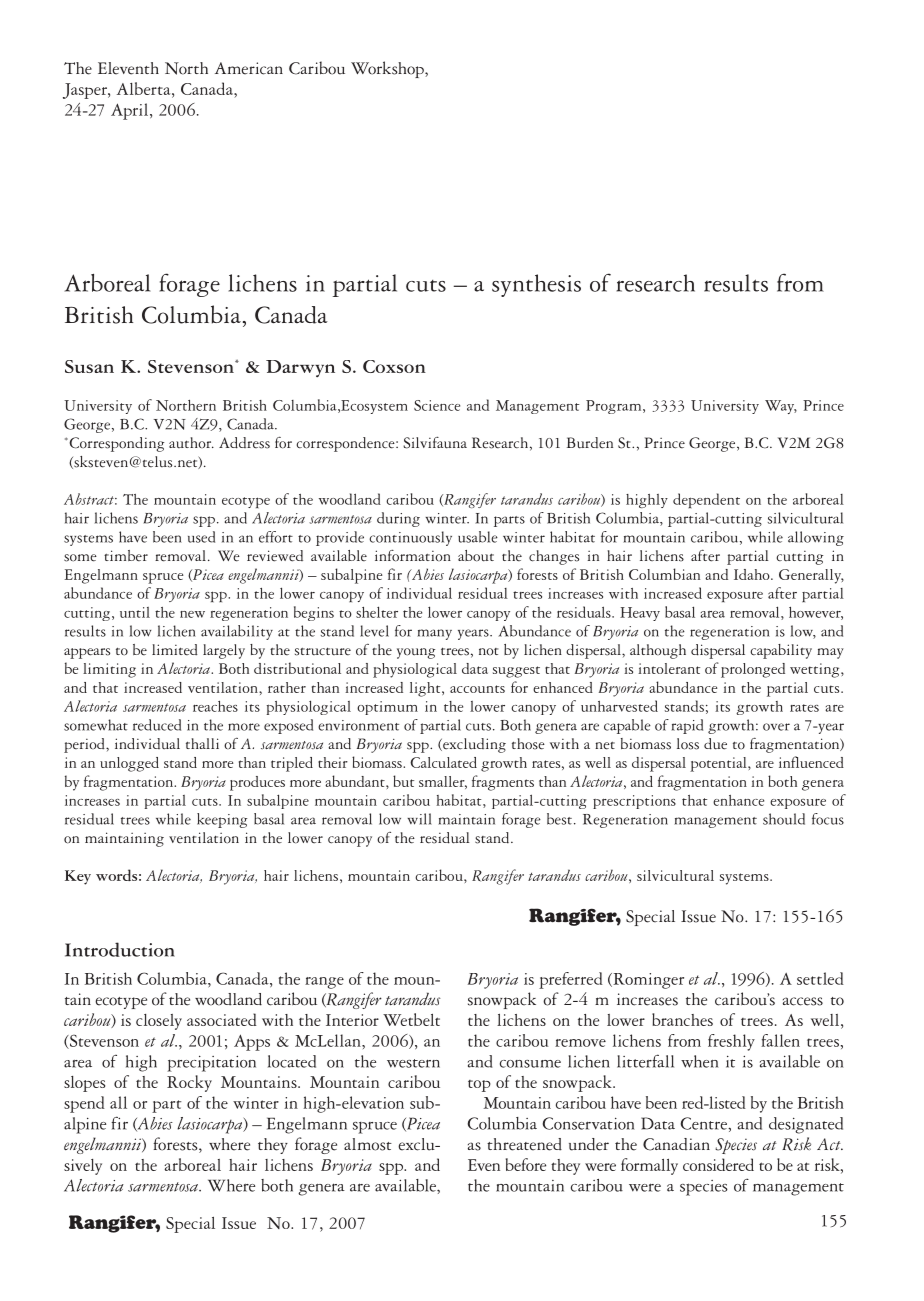 This page has height=1301, width=924. I want to click on Susan, so click(89, 366).
